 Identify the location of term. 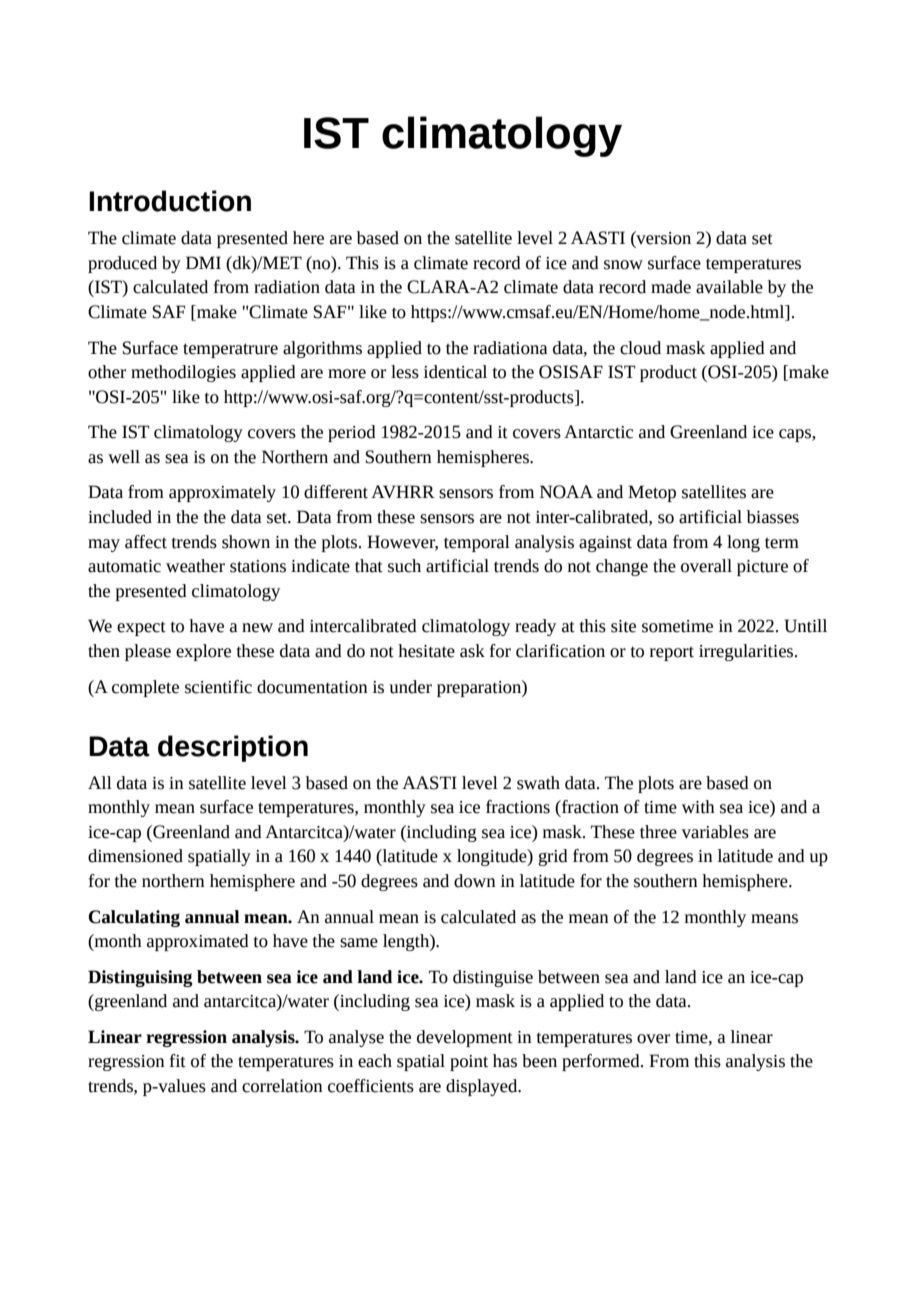
(782, 543).
